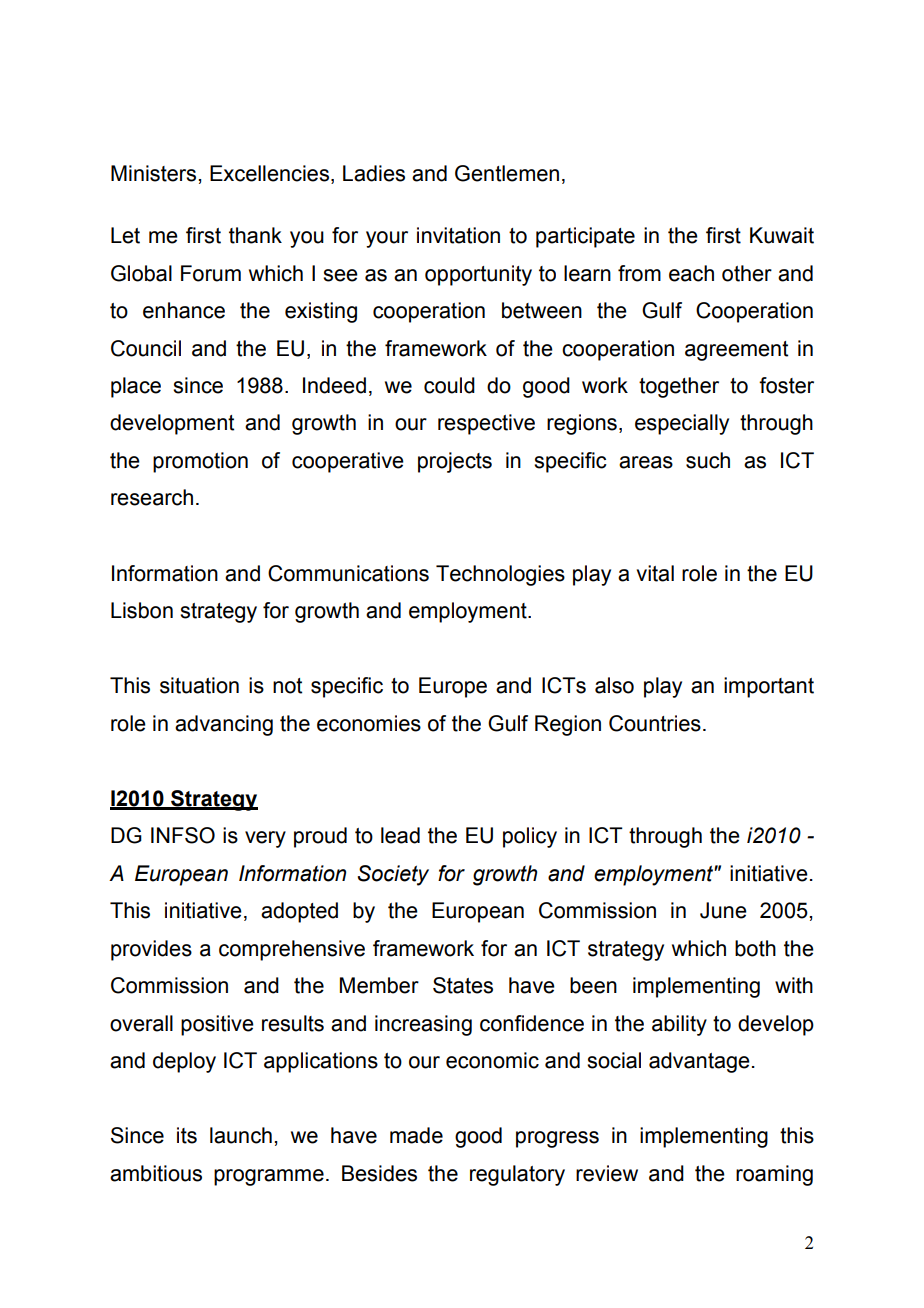 This page has height=1308, width=924. What do you see at coordinates (155, 173) in the page?
I see `Ministers` at bounding box center [155, 173].
